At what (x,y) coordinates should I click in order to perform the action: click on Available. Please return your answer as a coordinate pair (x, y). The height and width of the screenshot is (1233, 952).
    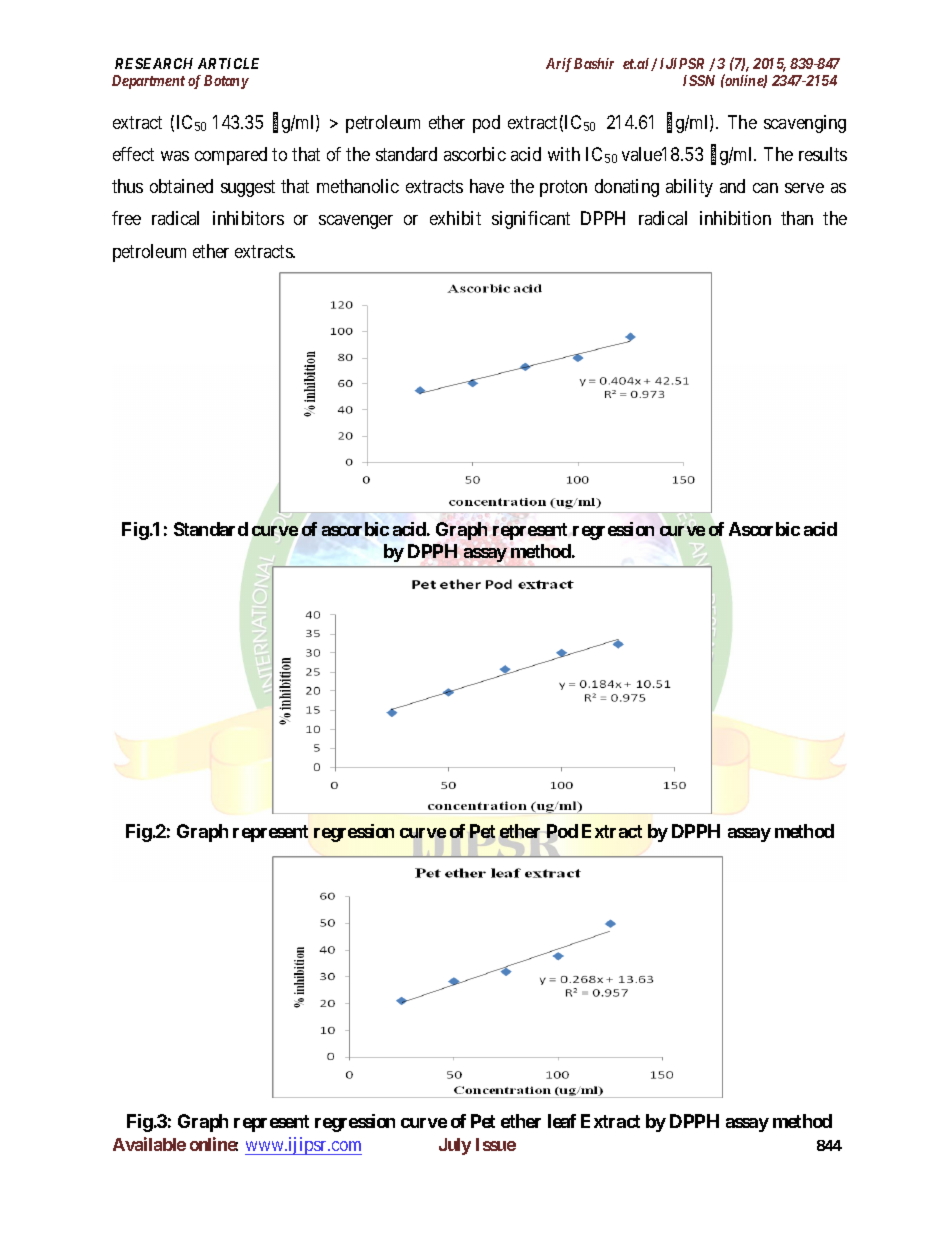
    Looking at the image, I should click on (149, 1144).
